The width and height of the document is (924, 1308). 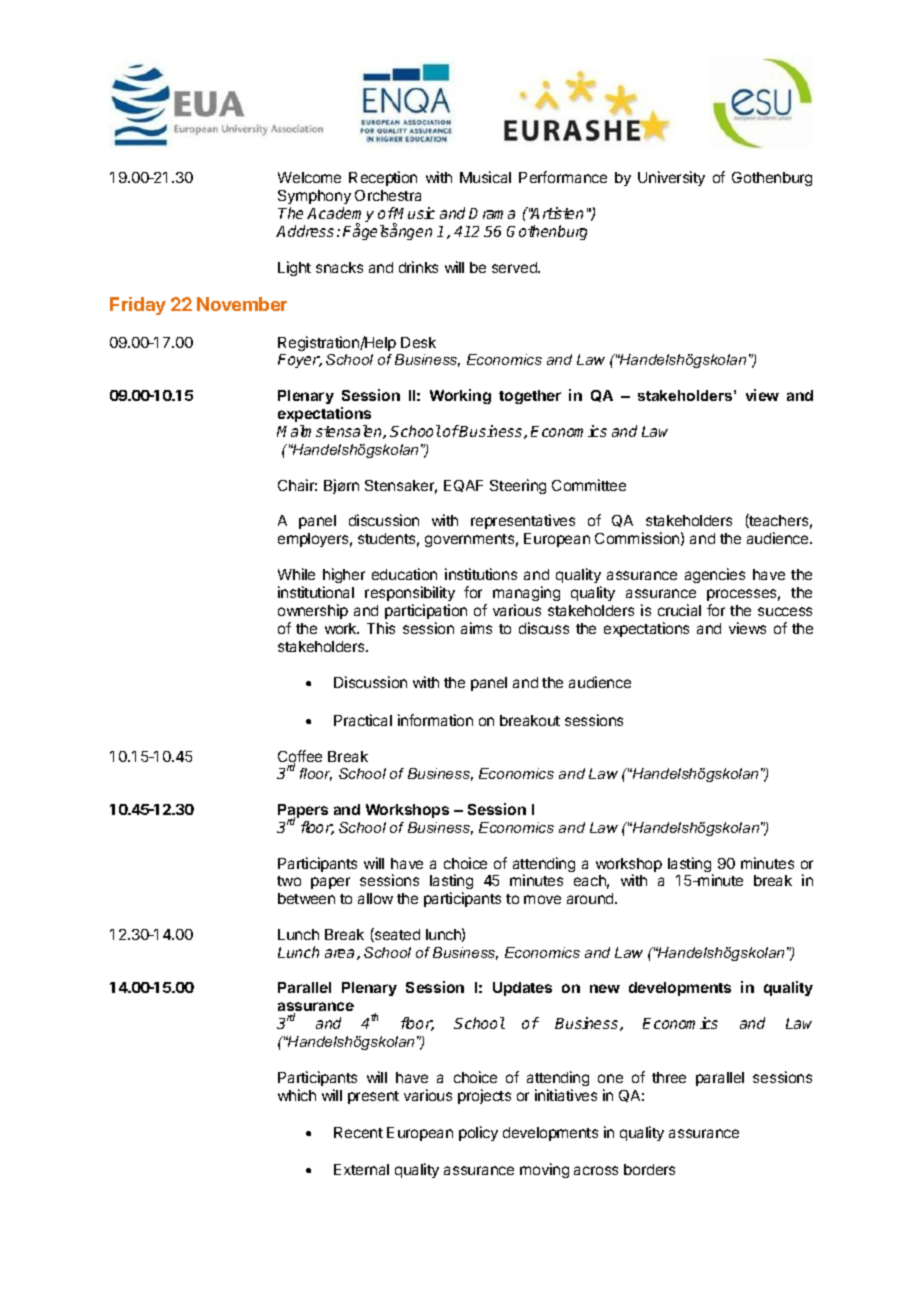 I want to click on University, so click(x=671, y=178).
